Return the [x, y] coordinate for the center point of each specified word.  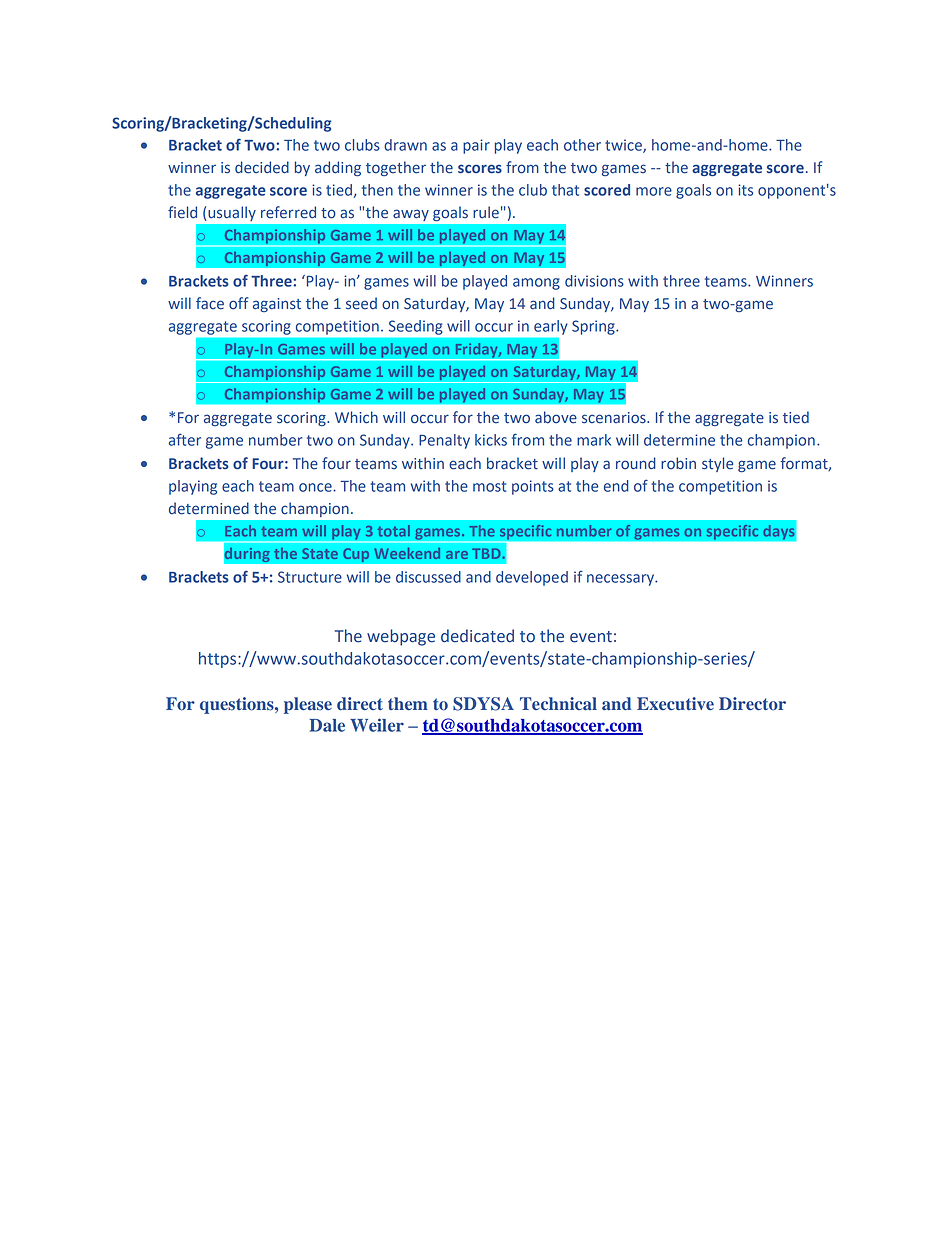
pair [476, 146]
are [457, 555]
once [316, 487]
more [654, 191]
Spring [594, 327]
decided [262, 167]
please [308, 705]
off [238, 303]
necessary [621, 580]
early [551, 327]
